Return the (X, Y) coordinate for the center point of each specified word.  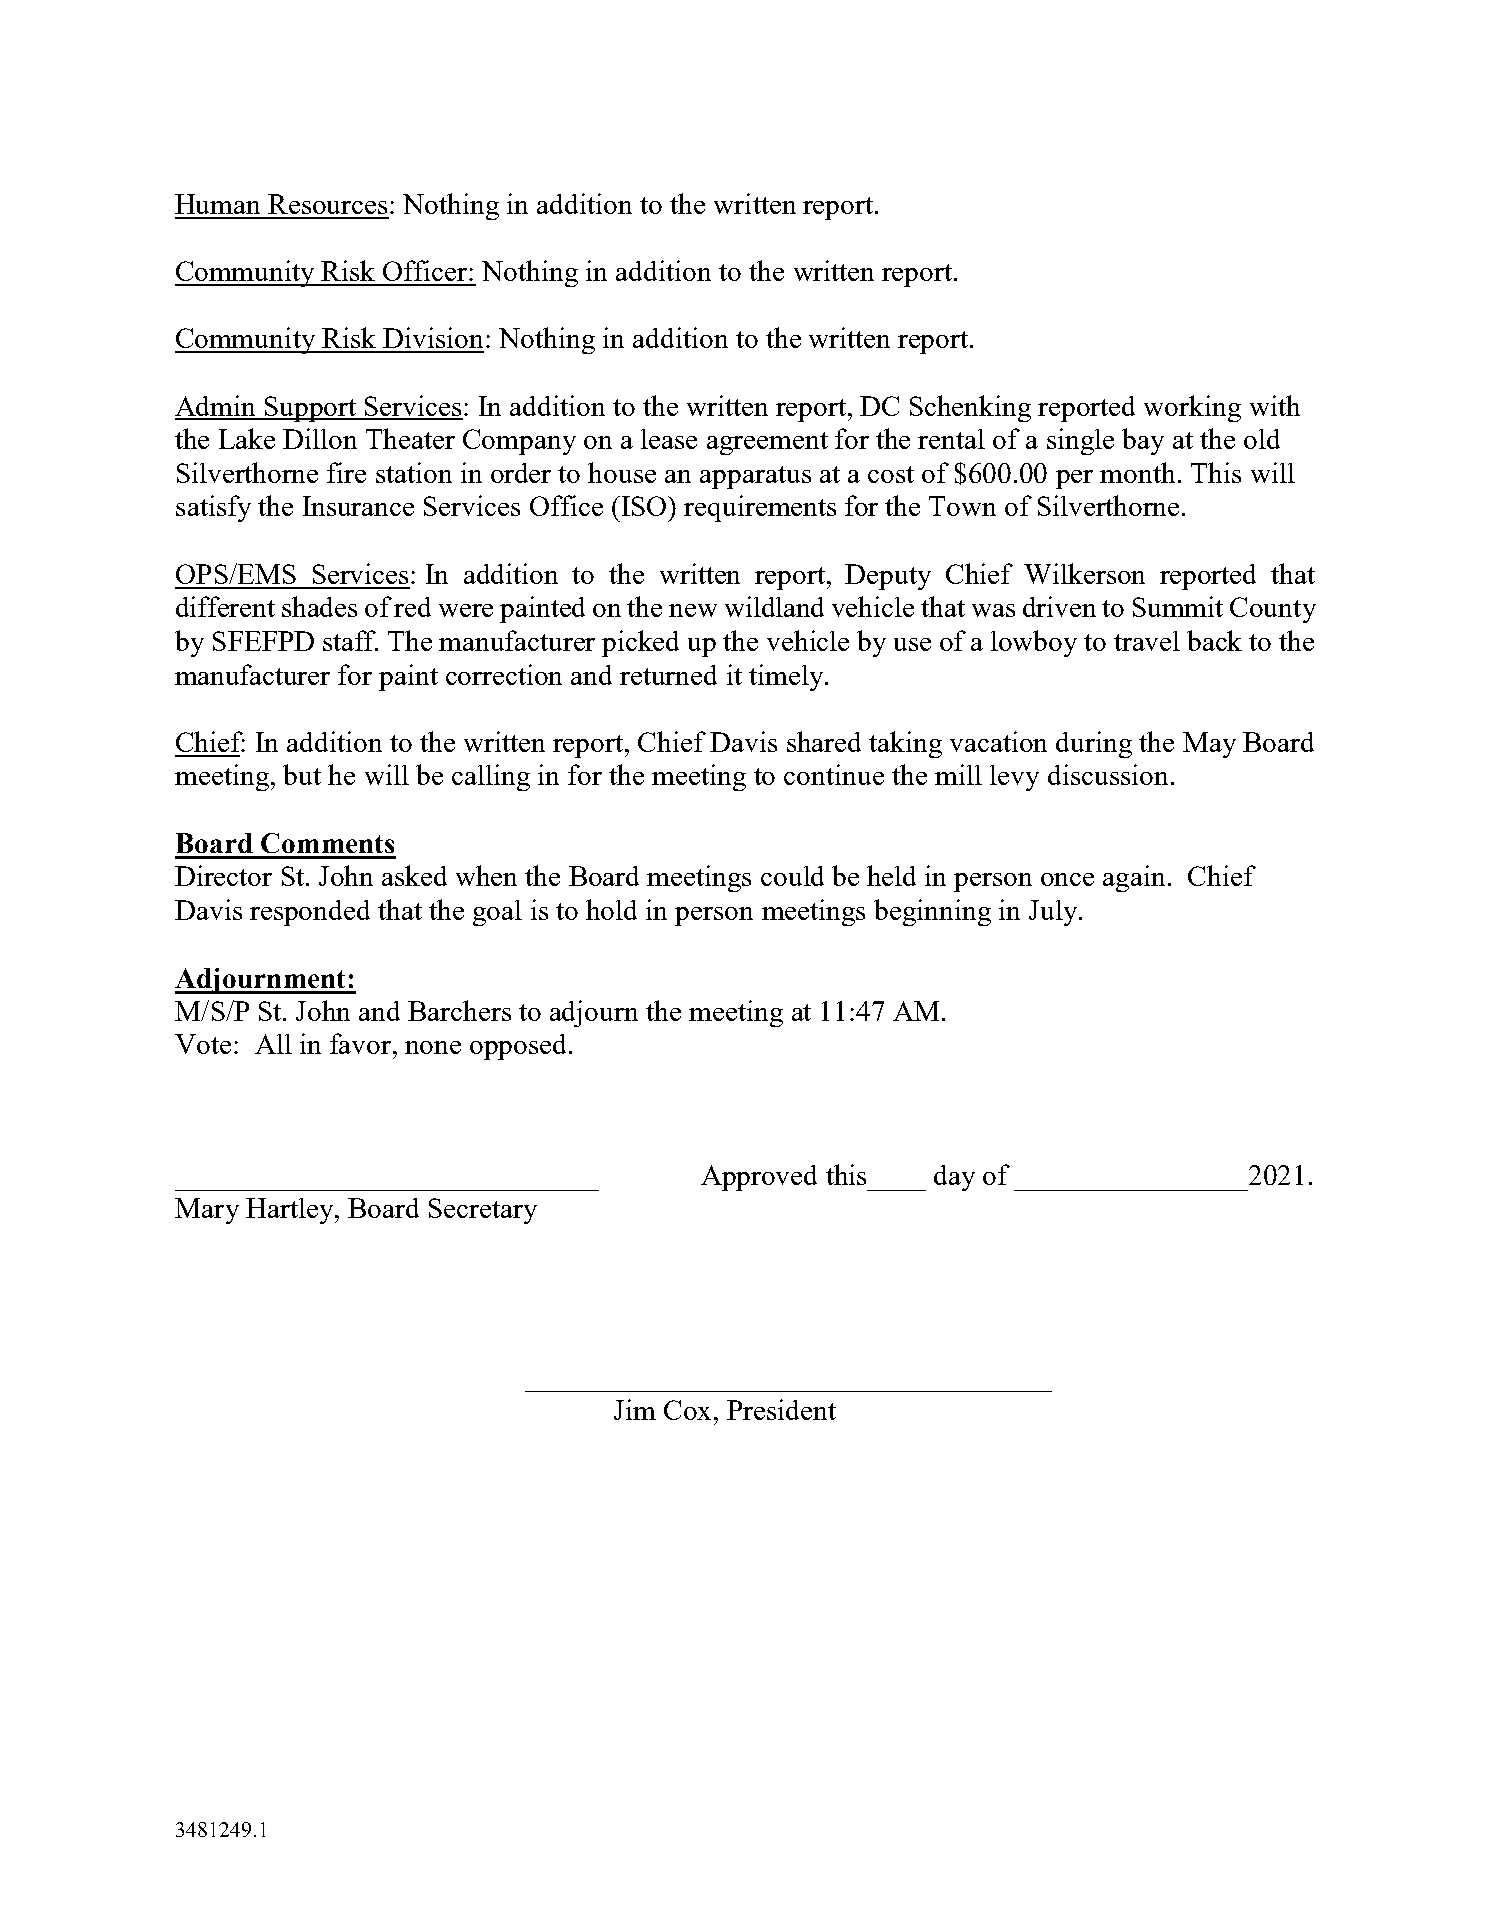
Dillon (320, 438)
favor (362, 1043)
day (954, 1178)
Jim (635, 1409)
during (1094, 744)
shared (824, 741)
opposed (520, 1047)
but (302, 774)
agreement (767, 443)
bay (1143, 441)
